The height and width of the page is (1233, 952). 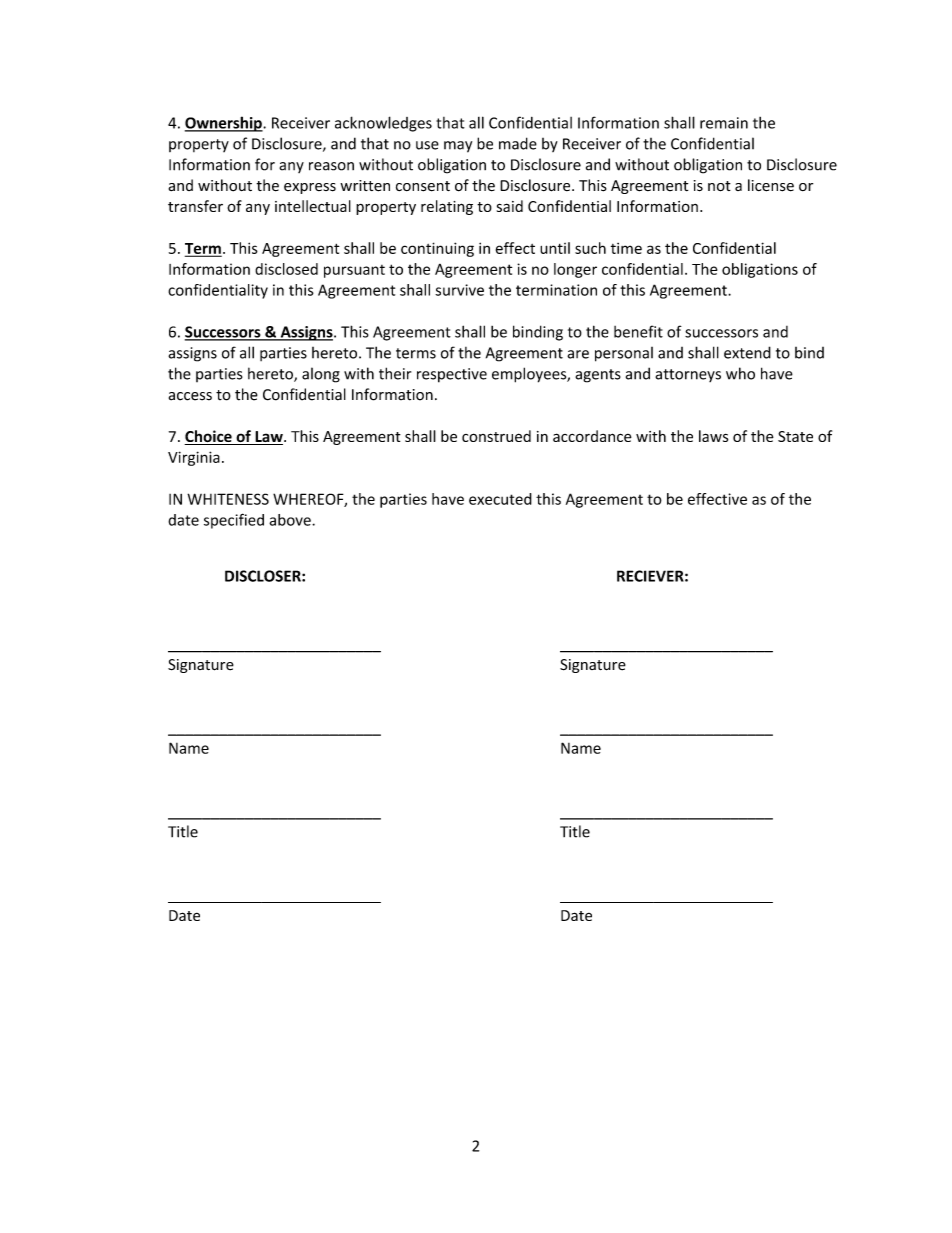 What do you see at coordinates (713, 436) in the page?
I see `laws` at bounding box center [713, 436].
